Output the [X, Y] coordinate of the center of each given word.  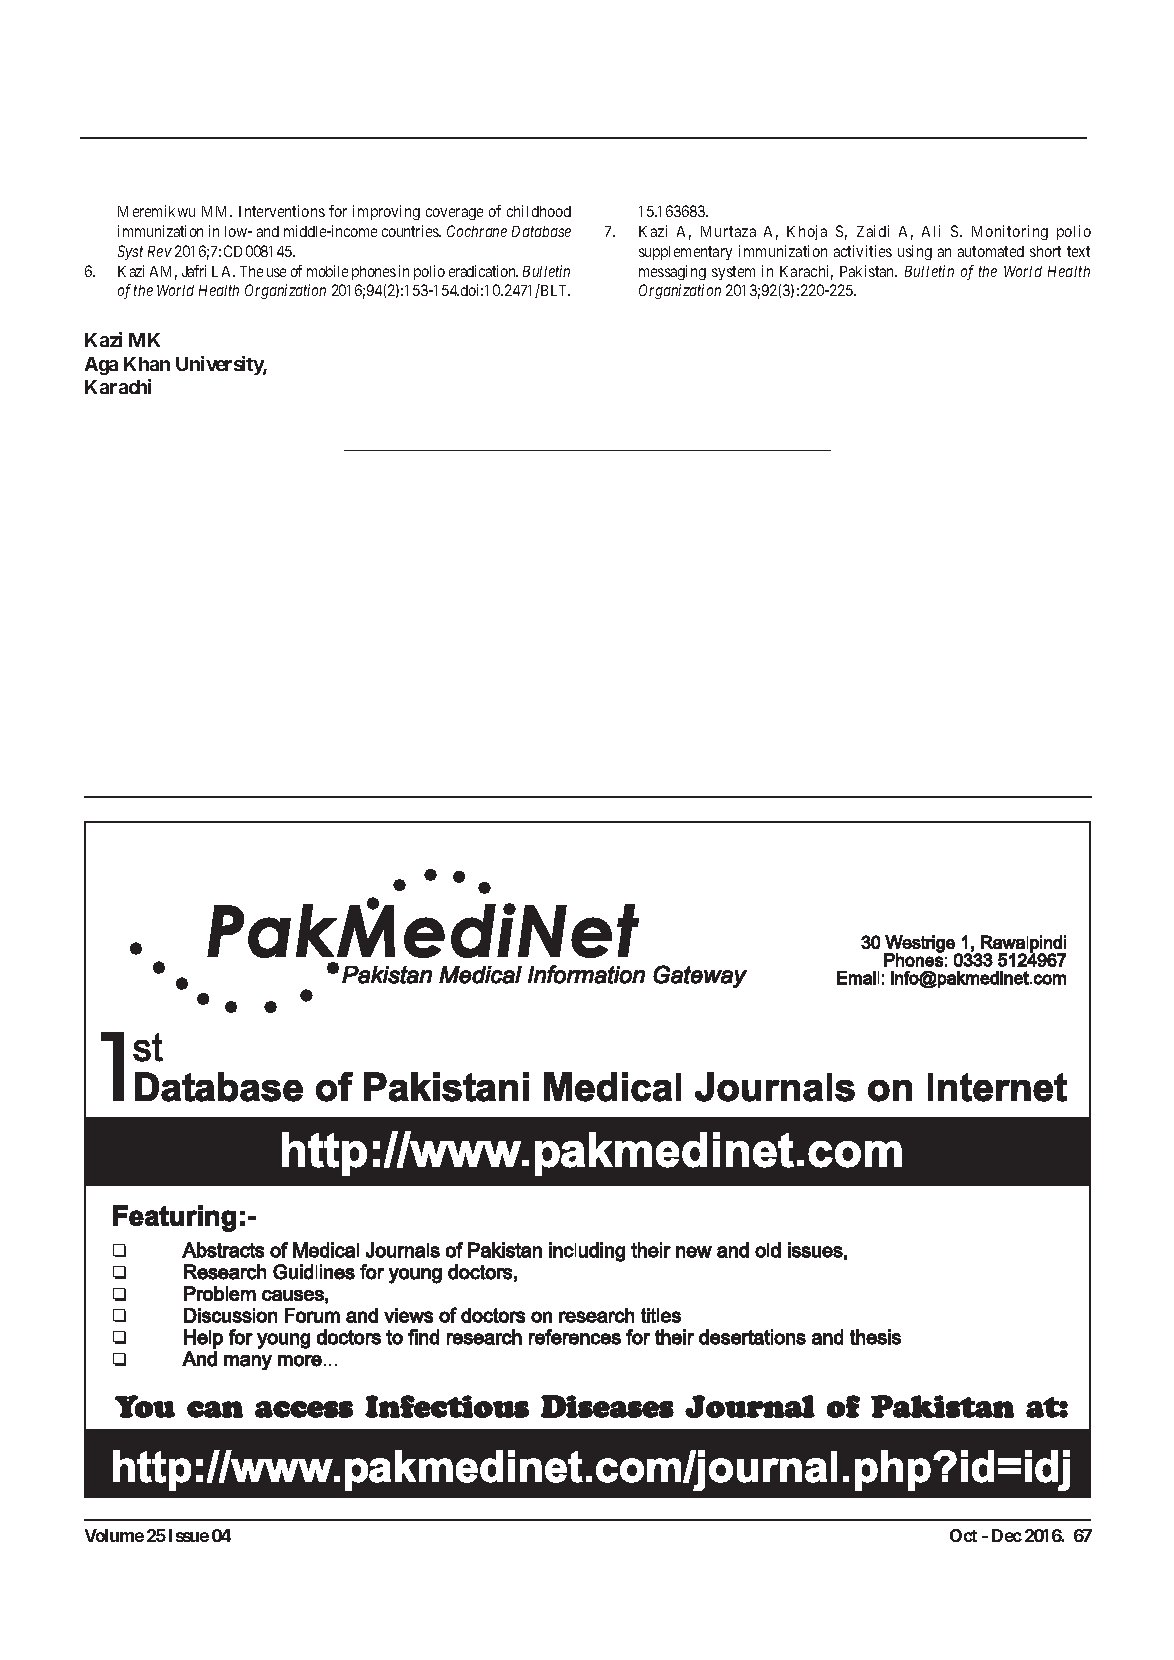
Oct [963, 1535]
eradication [483, 271]
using [915, 252]
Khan [147, 364]
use [276, 272]
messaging [672, 272]
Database [541, 231]
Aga [101, 366]
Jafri [194, 271]
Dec [1007, 1535]
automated [991, 251]
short [1045, 251]
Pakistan [868, 271]
